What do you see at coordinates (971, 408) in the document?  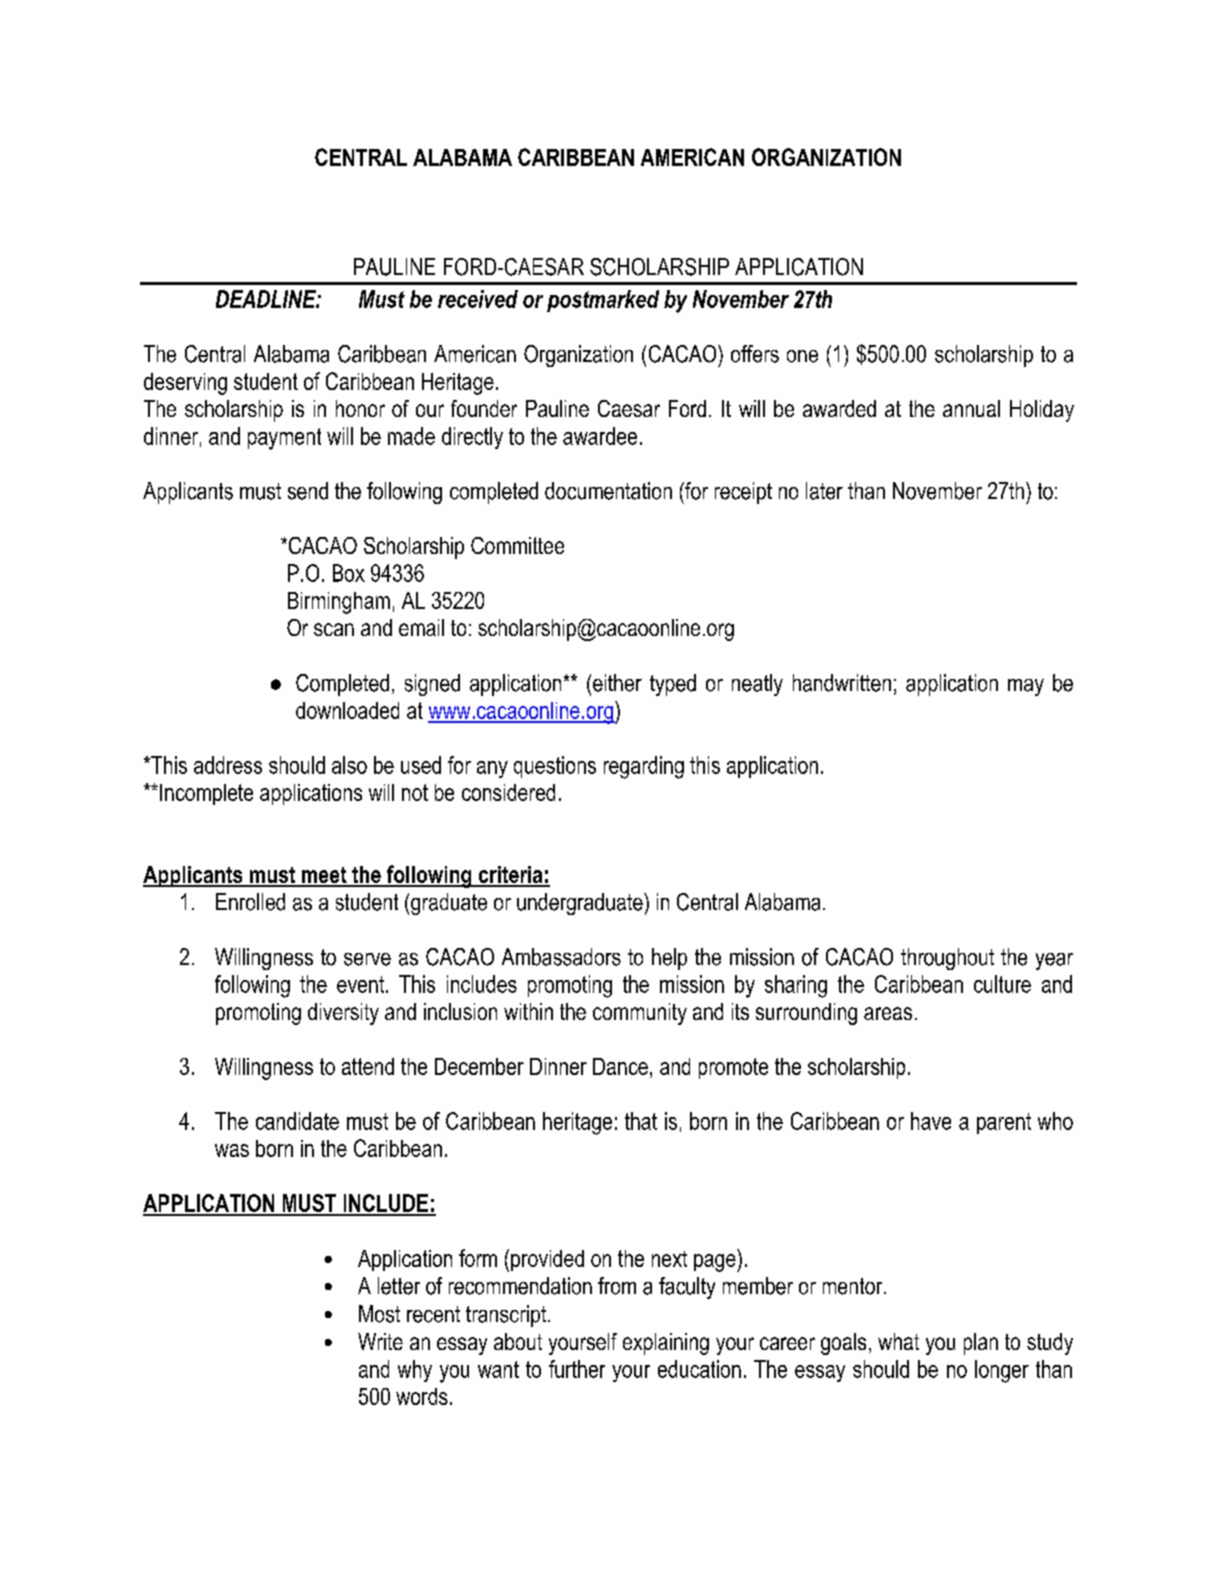 I see `annual` at bounding box center [971, 408].
